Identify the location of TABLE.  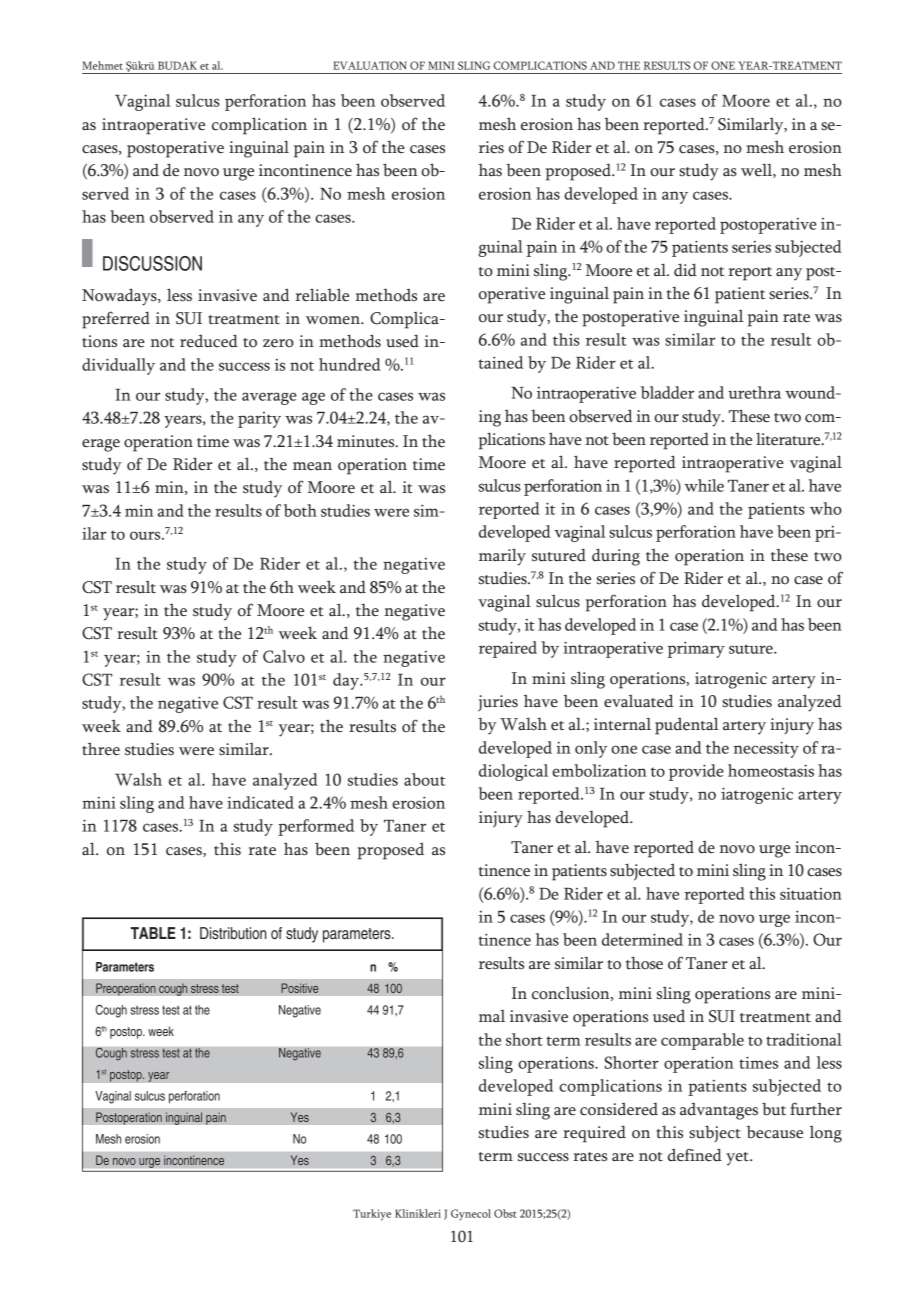
(153, 933).
